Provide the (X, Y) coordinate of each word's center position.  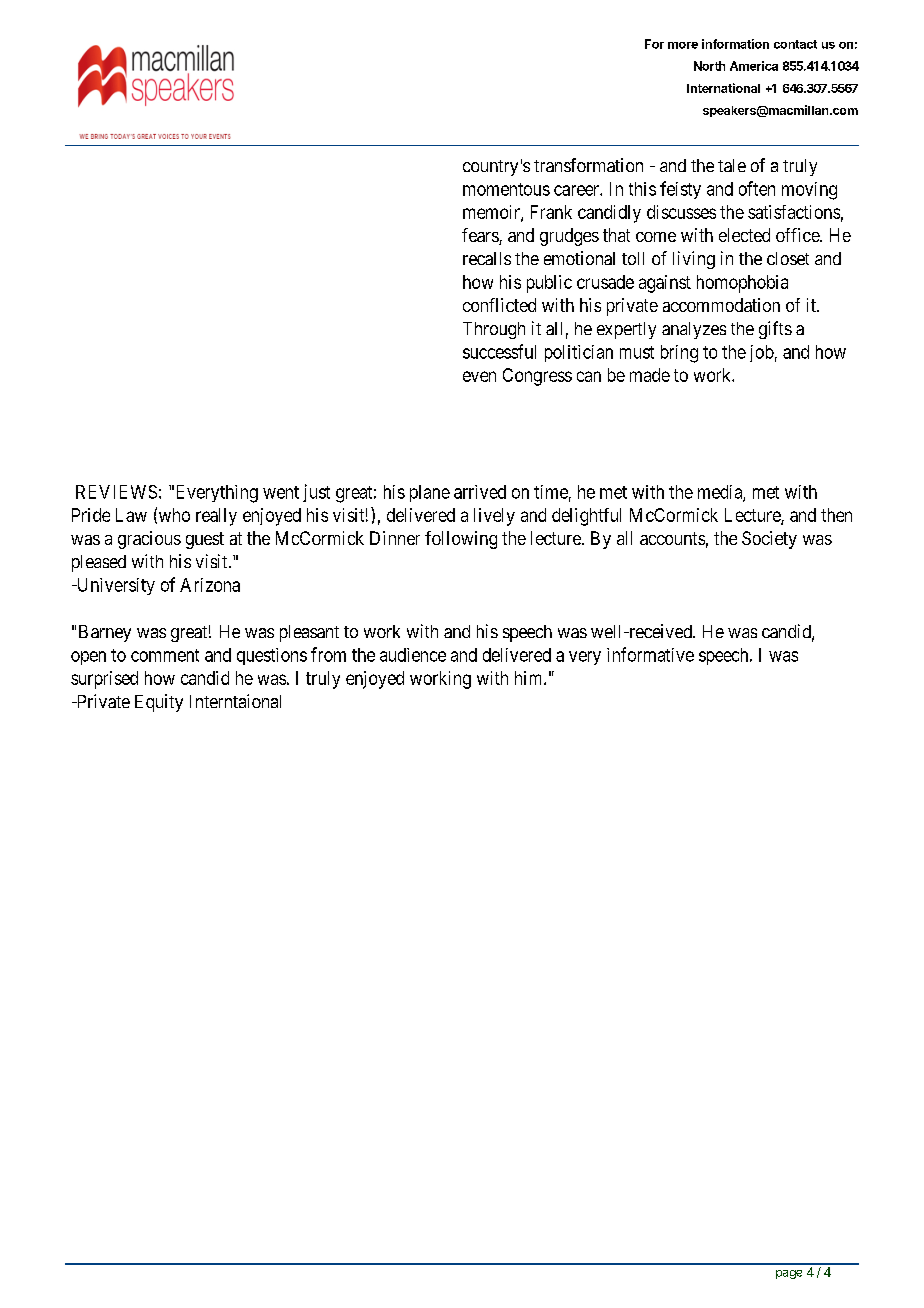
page (789, 1274)
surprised (104, 680)
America (754, 66)
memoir (492, 213)
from (328, 654)
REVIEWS (116, 492)
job (762, 353)
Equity (159, 703)
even (479, 376)
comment (165, 655)
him (530, 678)
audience (413, 655)
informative (650, 654)
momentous (506, 189)
